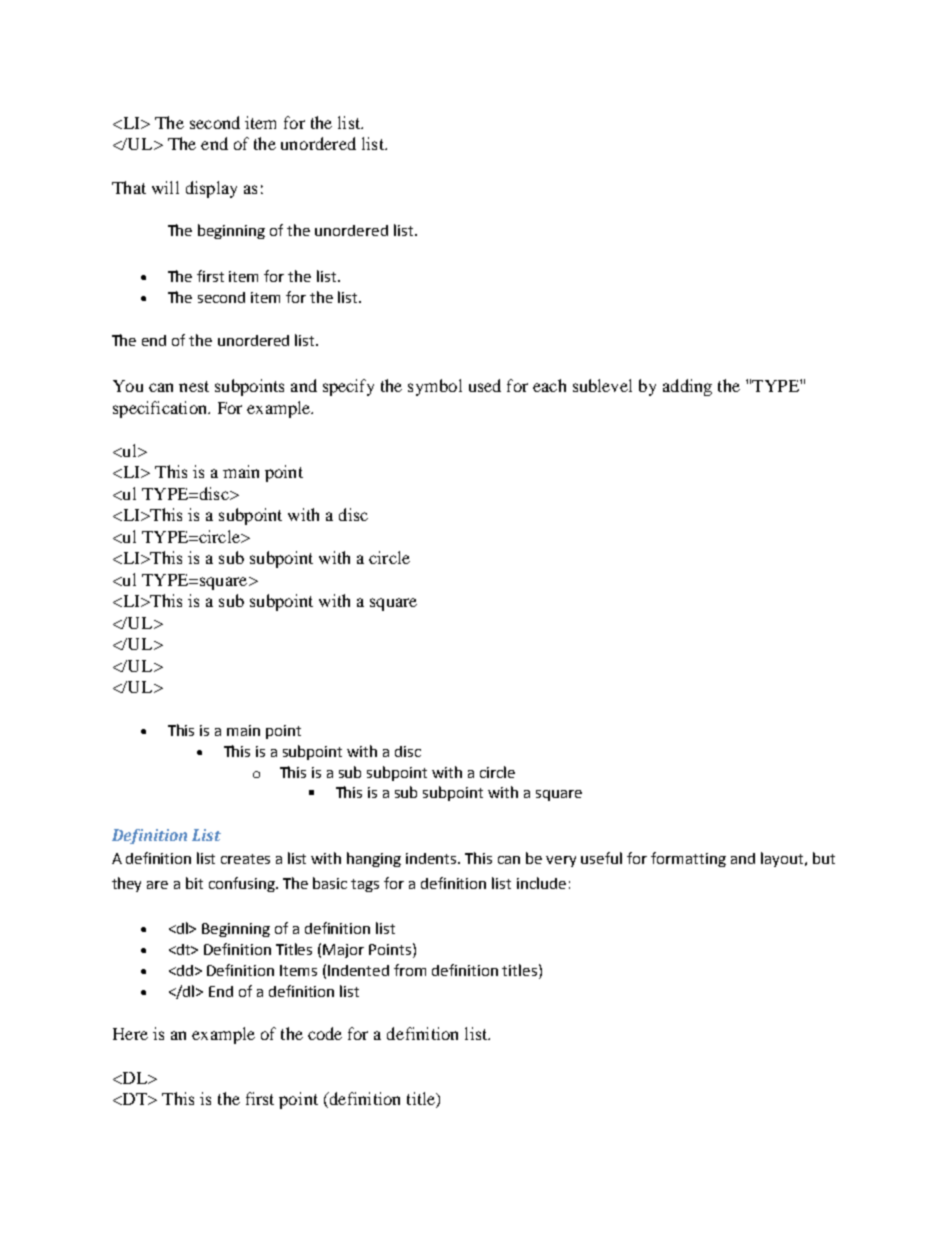  Describe the element at coordinates (433, 858) in the screenshot. I see `indents` at that location.
